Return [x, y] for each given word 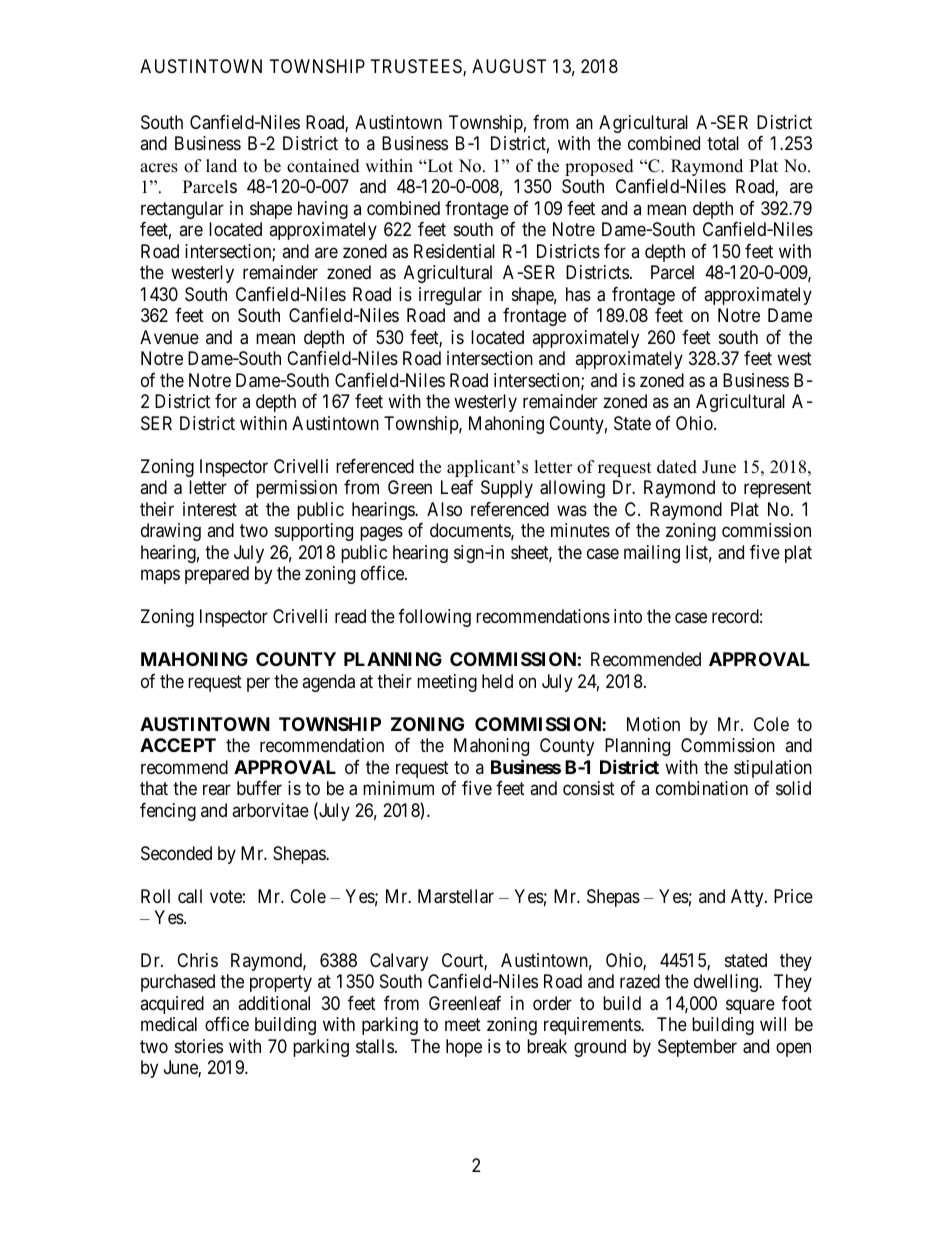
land [221, 166]
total [723, 143]
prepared [217, 575]
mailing [652, 554]
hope [464, 1048]
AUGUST [509, 66]
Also [444, 509]
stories [199, 1046]
